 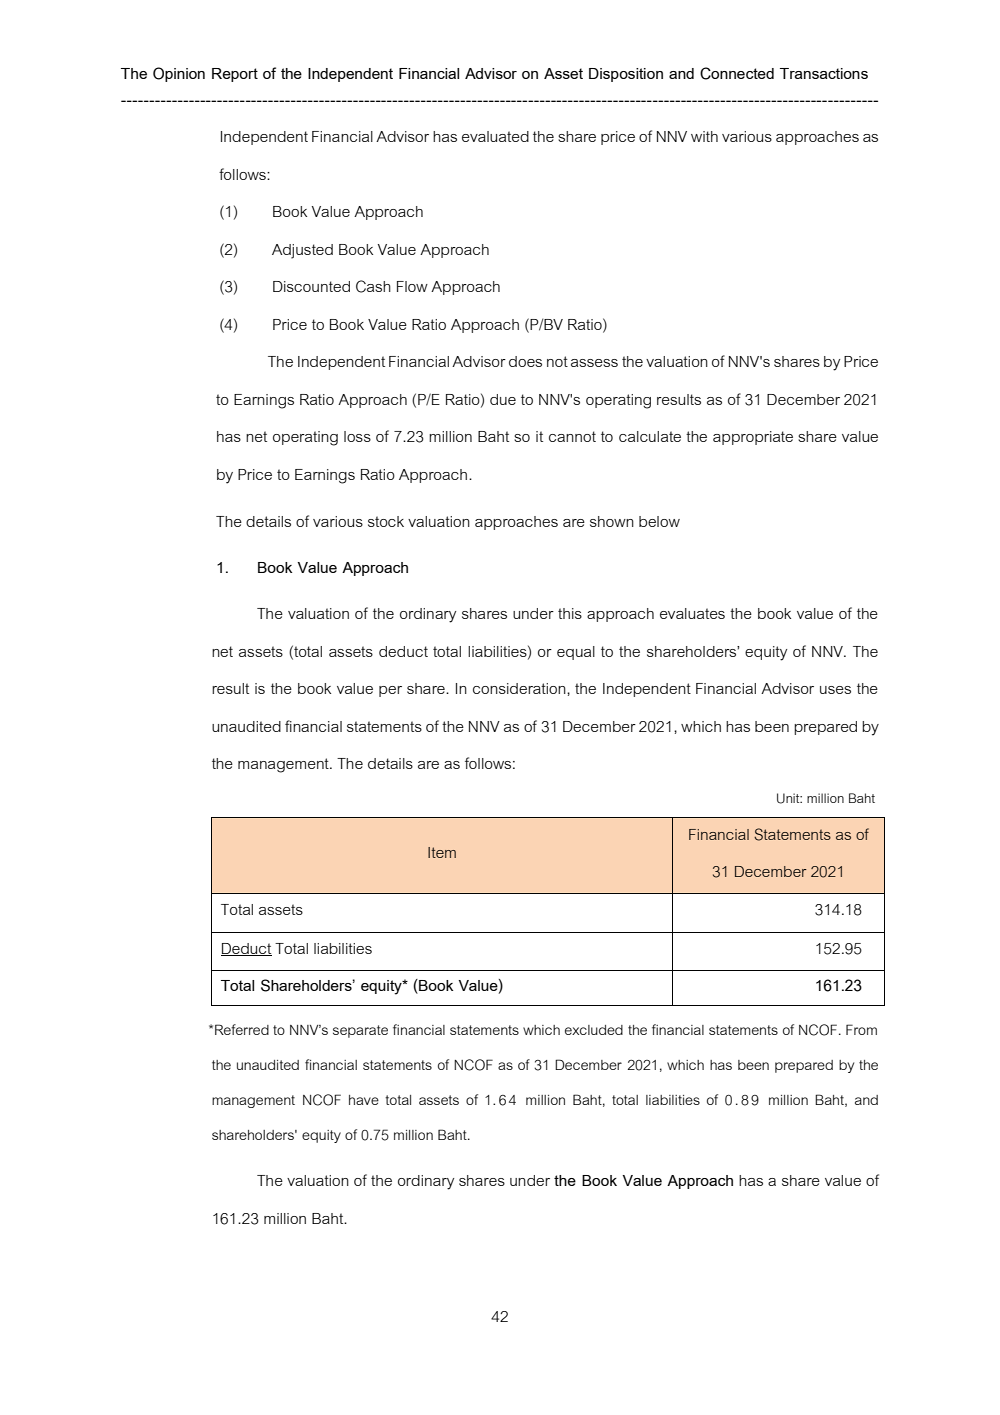 I want to click on Referred, so click(x=242, y=1029).
